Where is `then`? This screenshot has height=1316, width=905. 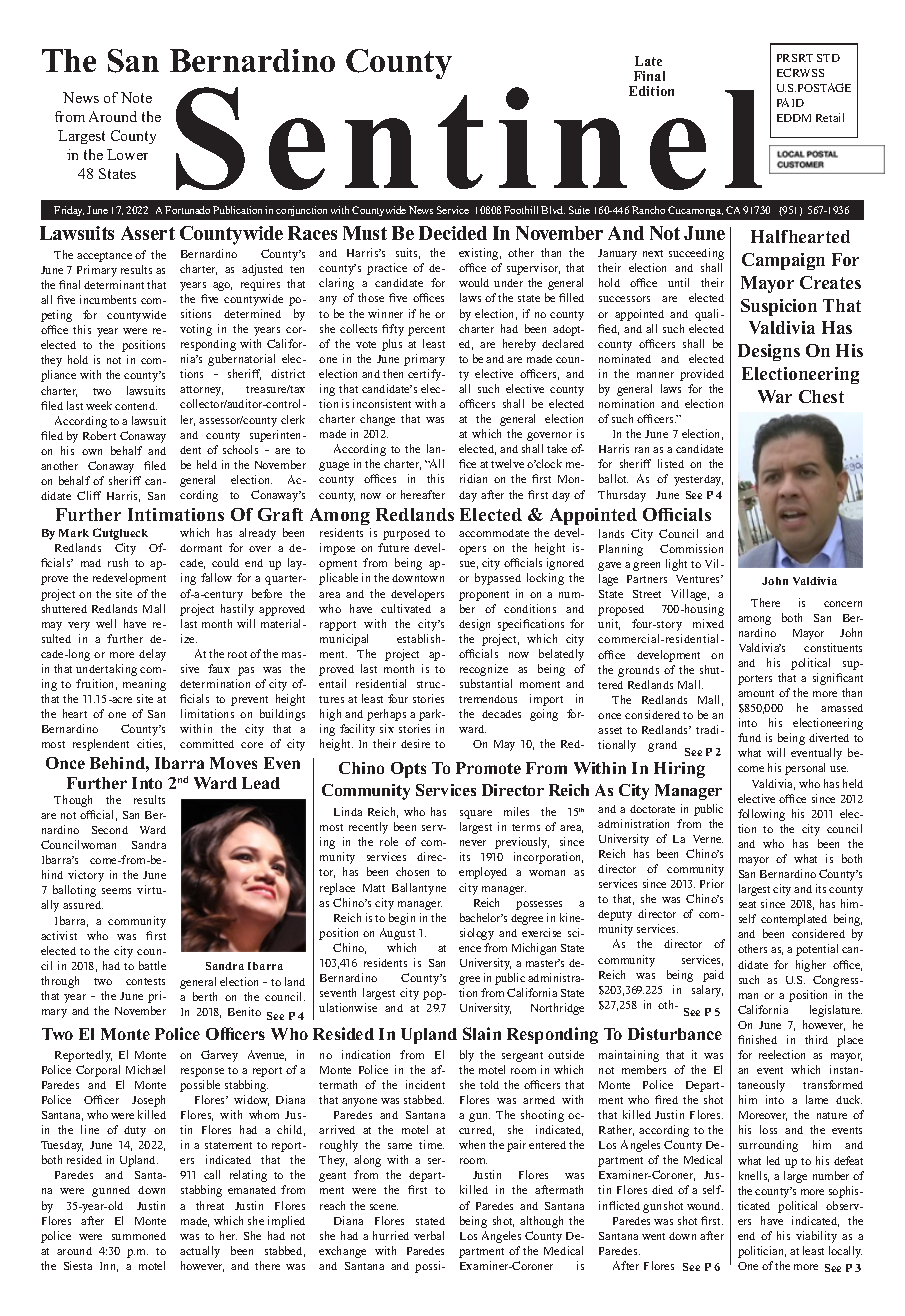
then is located at coordinates (393, 373).
